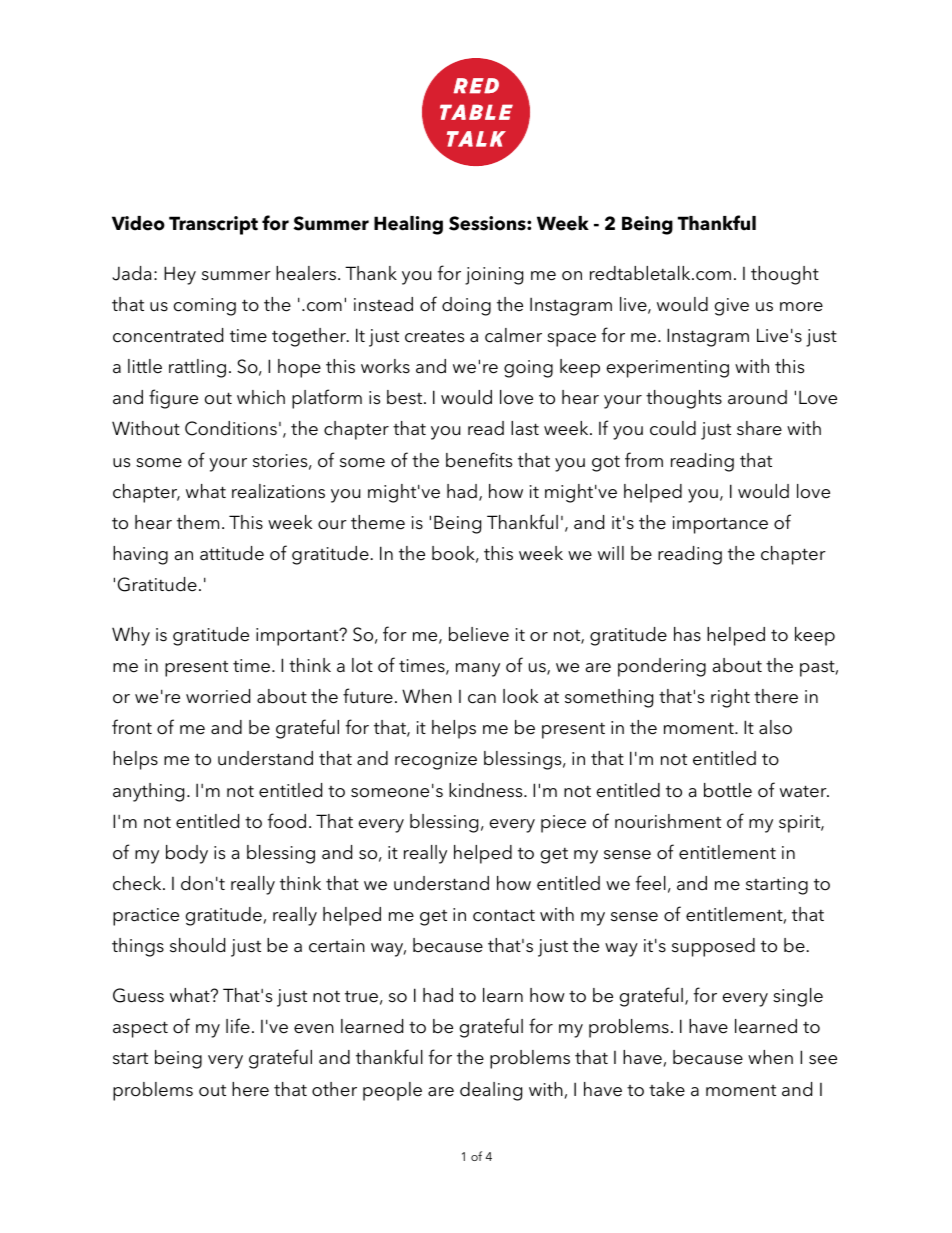 This image has height=1233, width=952. What do you see at coordinates (238, 1026) in the image?
I see `life` at bounding box center [238, 1026].
